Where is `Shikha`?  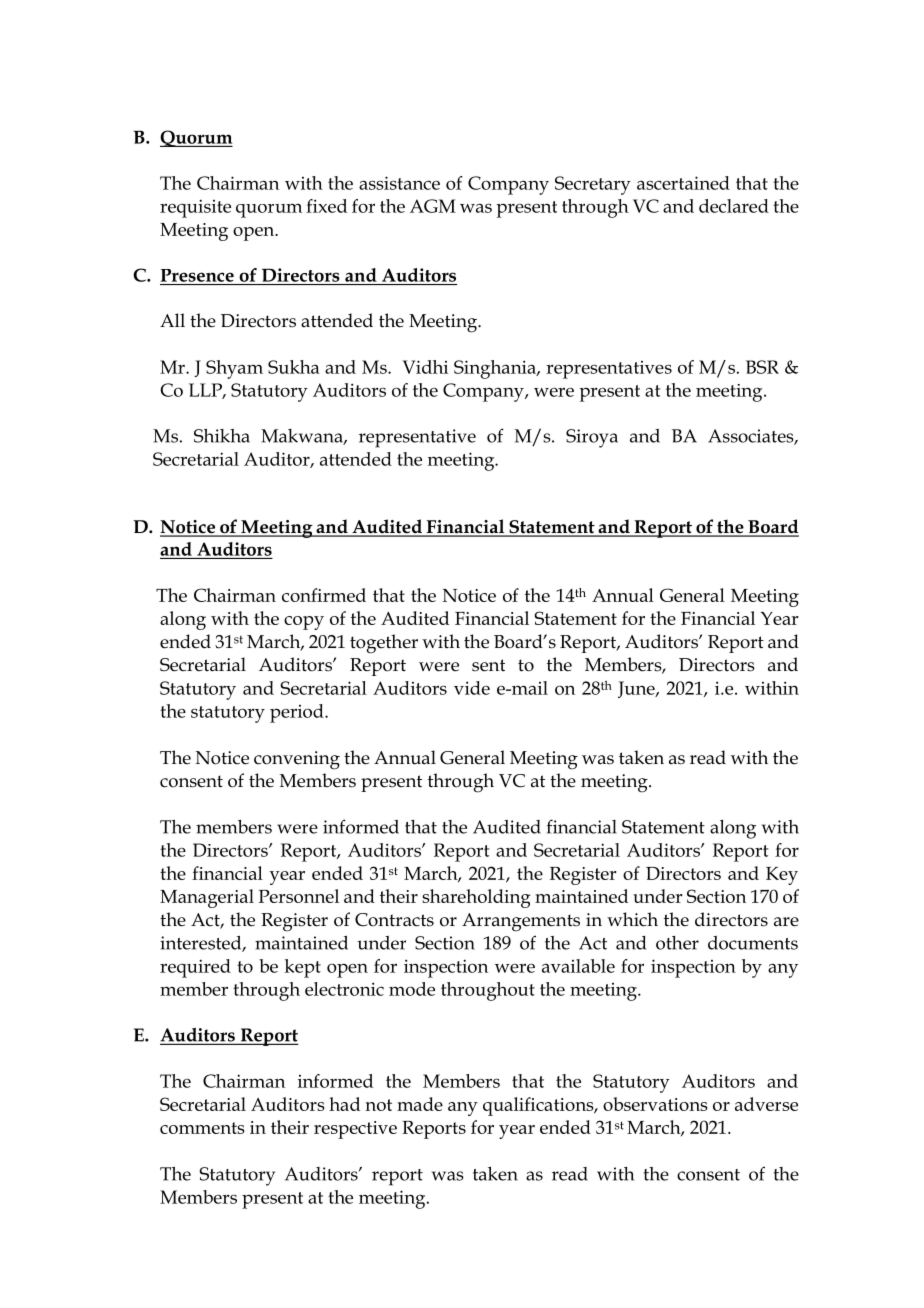
Shikha is located at coordinates (222, 436).
